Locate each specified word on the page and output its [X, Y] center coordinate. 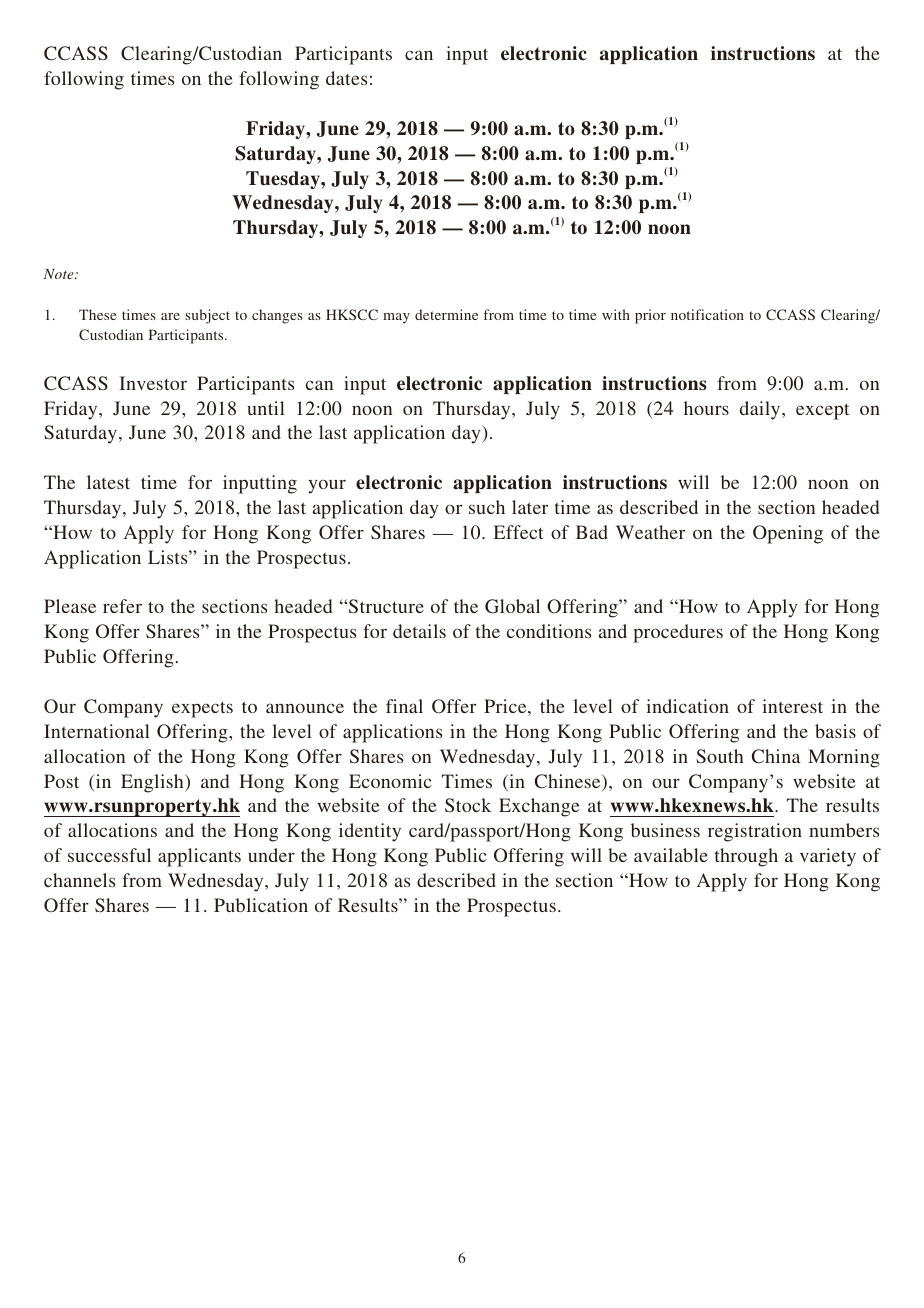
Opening [788, 534]
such [487, 507]
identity [370, 832]
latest [108, 482]
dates [346, 78]
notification [707, 314]
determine [446, 314]
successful [109, 855]
